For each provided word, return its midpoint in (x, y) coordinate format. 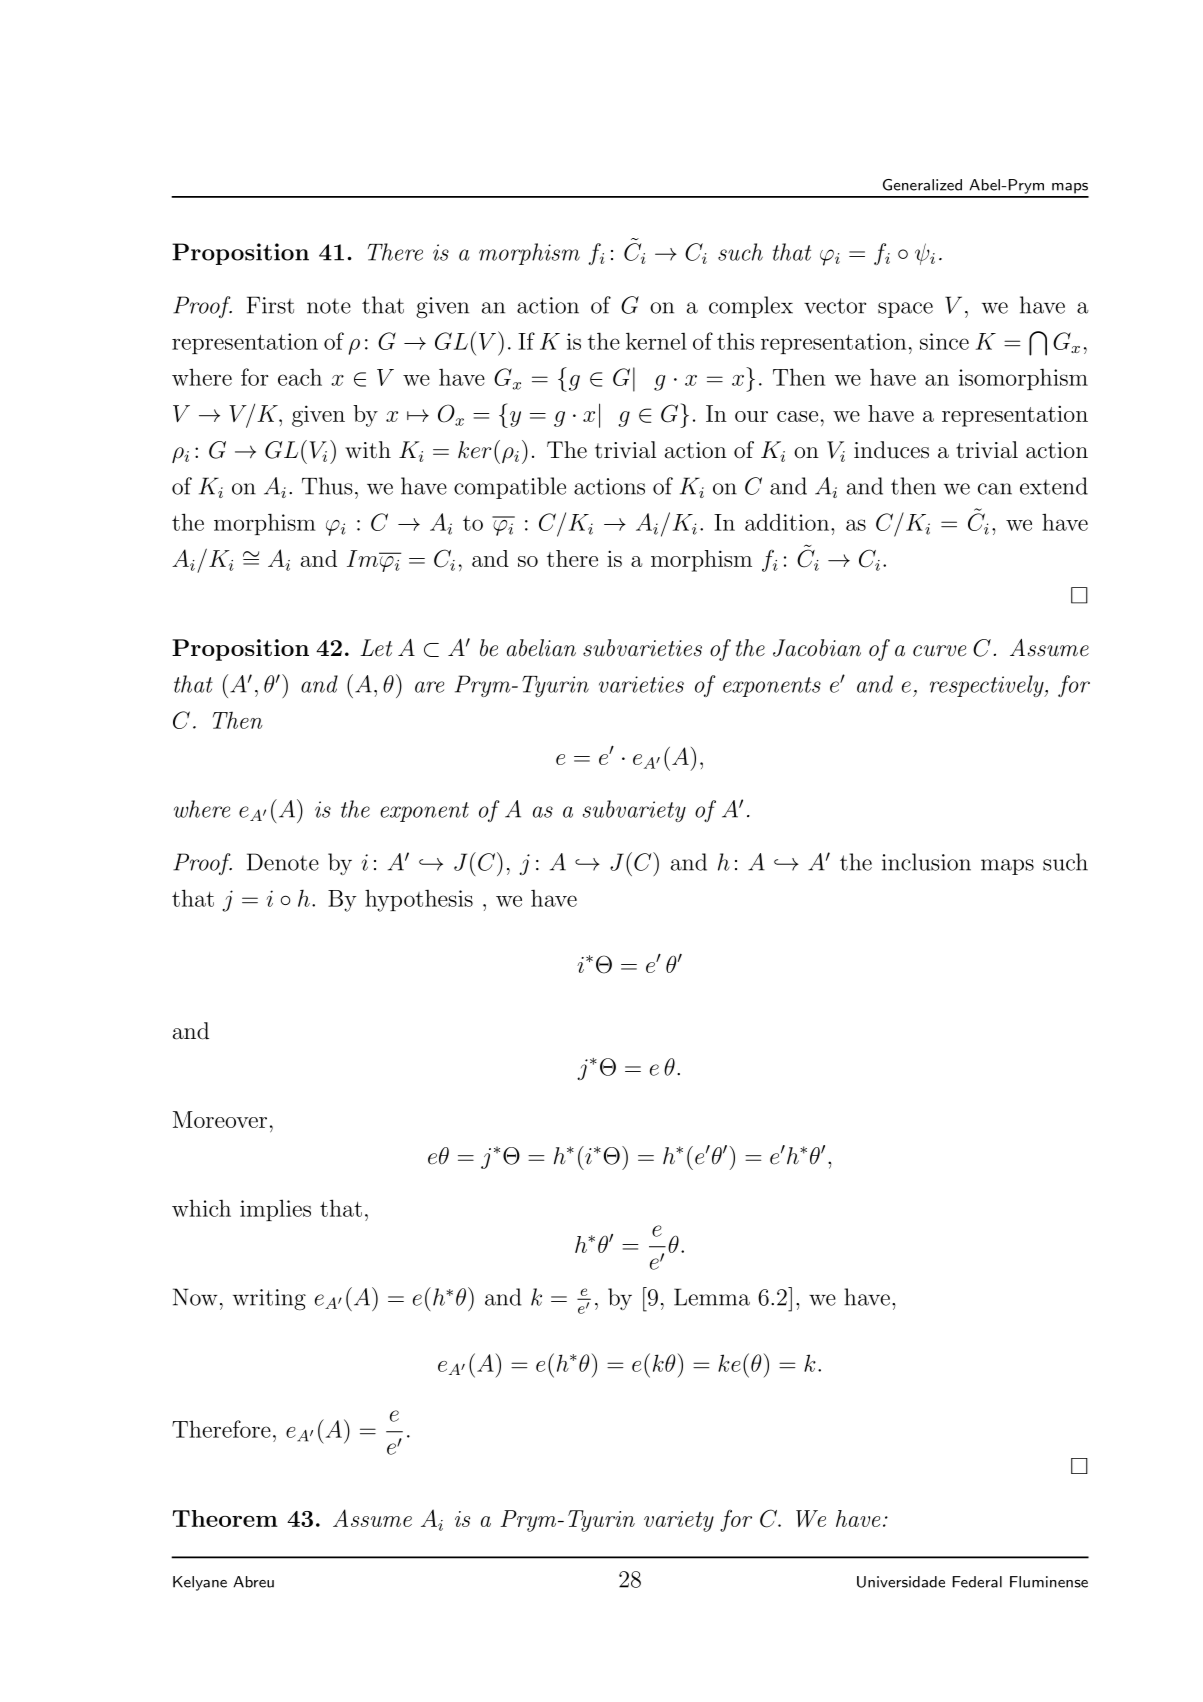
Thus (327, 486)
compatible (510, 488)
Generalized (922, 185)
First (270, 305)
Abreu (253, 1582)
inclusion (926, 862)
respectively (988, 686)
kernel (656, 341)
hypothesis (419, 900)
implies (275, 1210)
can (995, 489)
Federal (977, 1582)
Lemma (712, 1297)
